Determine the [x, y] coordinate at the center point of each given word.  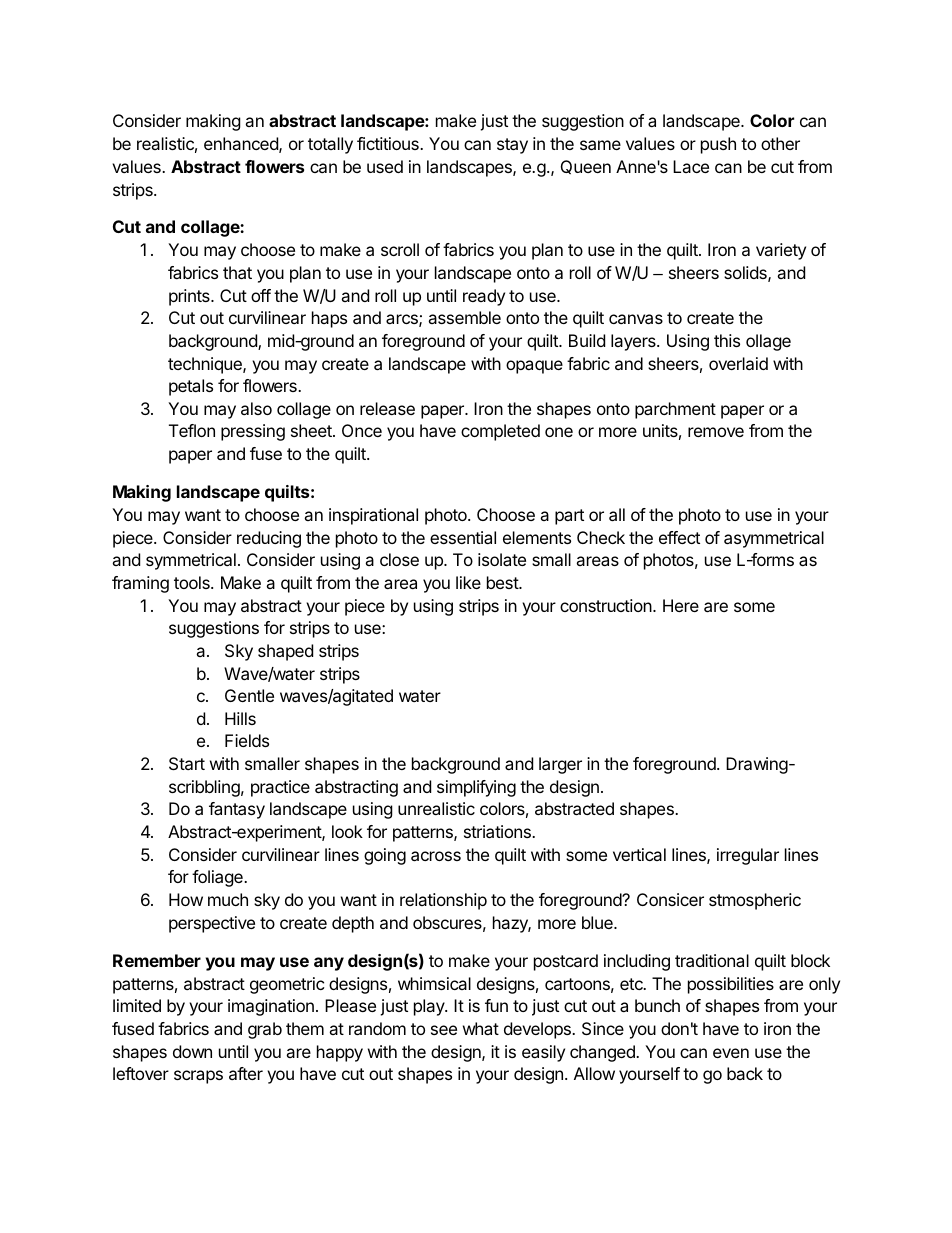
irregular [748, 856]
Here [681, 605]
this [727, 340]
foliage [218, 878]
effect [679, 537]
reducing [269, 539]
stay [512, 146]
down [192, 1051]
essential [463, 537]
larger [560, 765]
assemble [464, 317]
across [436, 856]
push [718, 145]
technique [206, 365]
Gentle [249, 695]
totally [330, 145]
